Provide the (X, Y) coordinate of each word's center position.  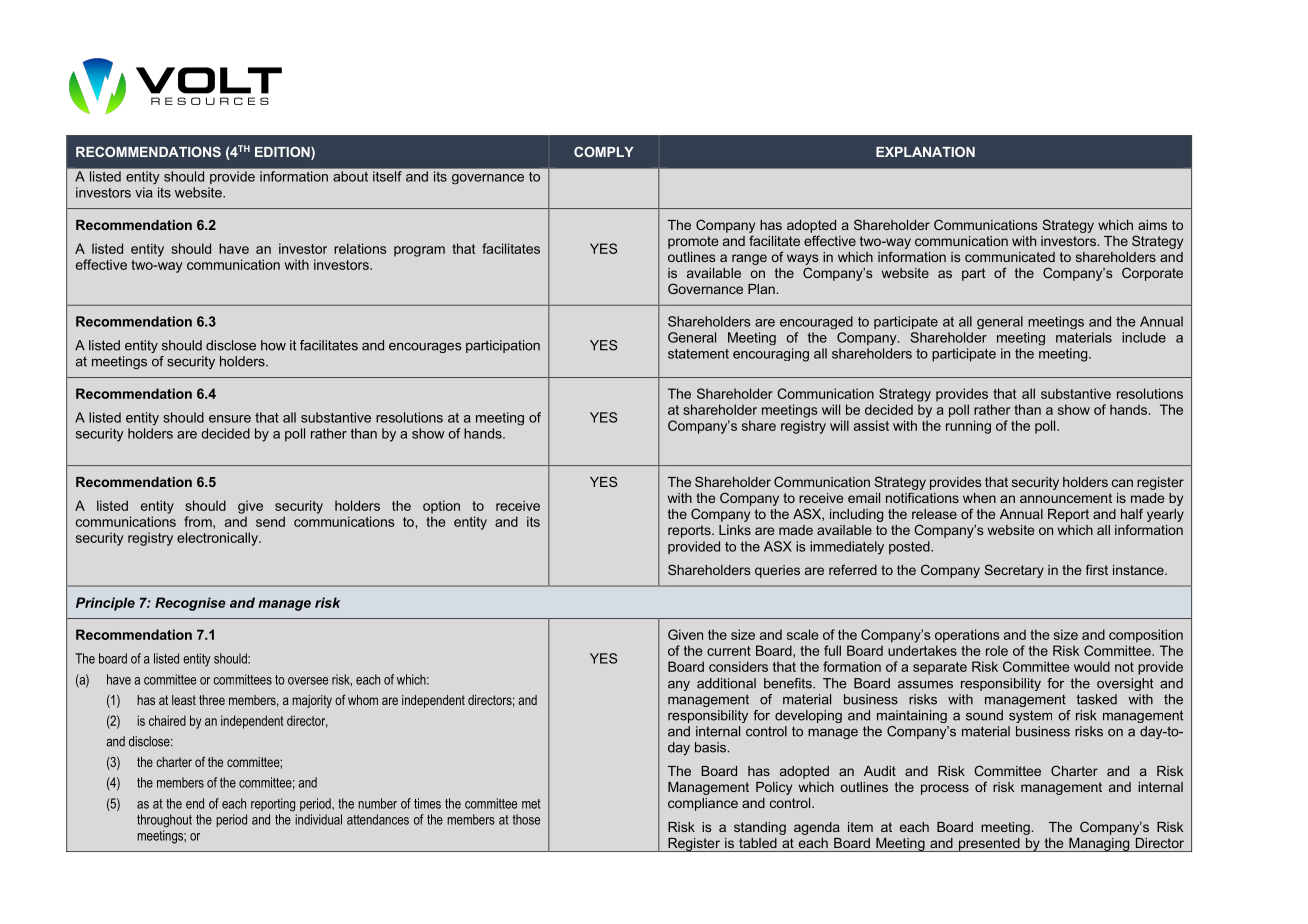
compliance (703, 804)
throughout (164, 820)
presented (989, 845)
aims (1152, 225)
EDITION (283, 153)
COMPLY (604, 151)
